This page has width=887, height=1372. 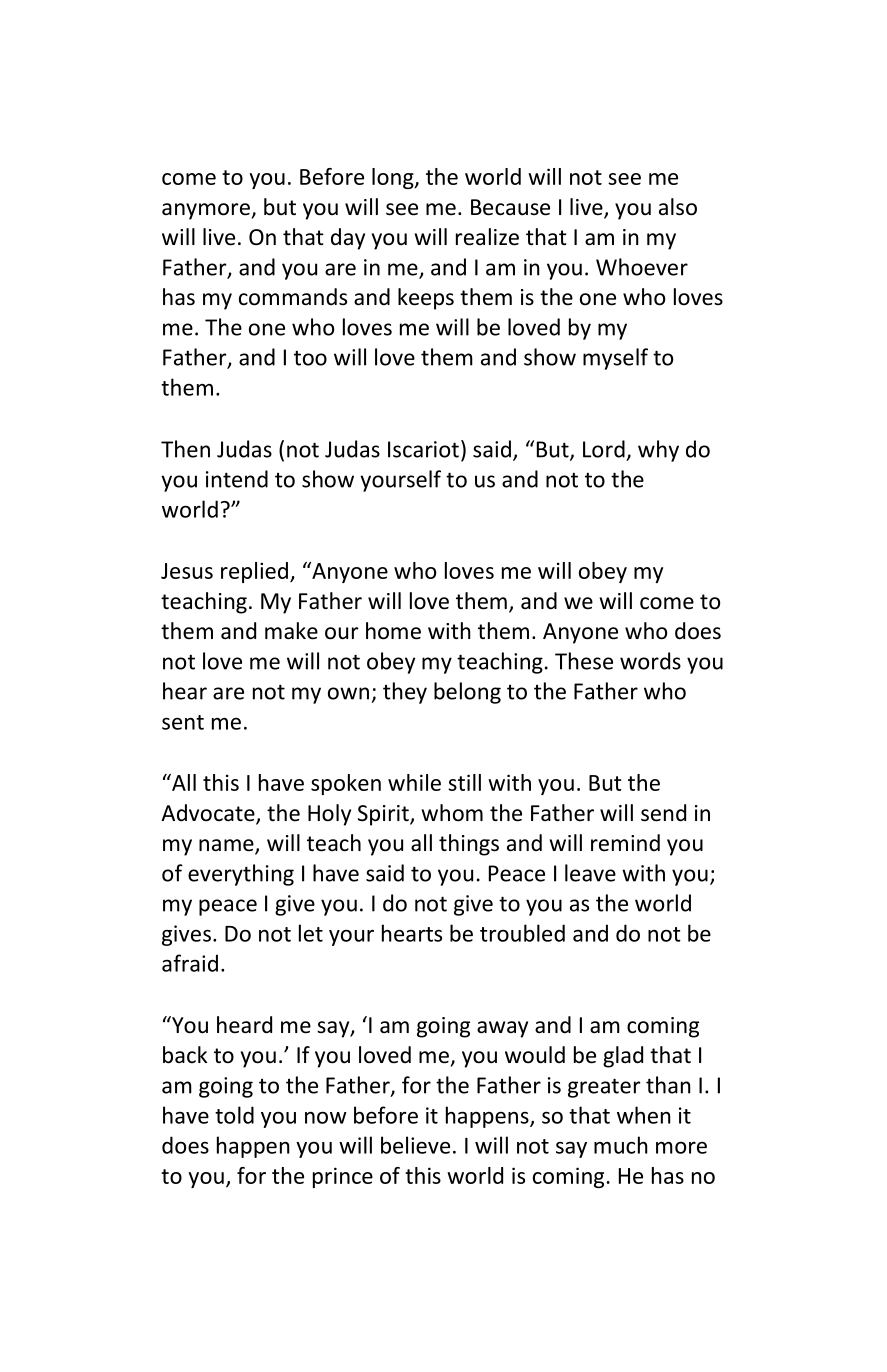 I want to click on commands, so click(x=293, y=297).
